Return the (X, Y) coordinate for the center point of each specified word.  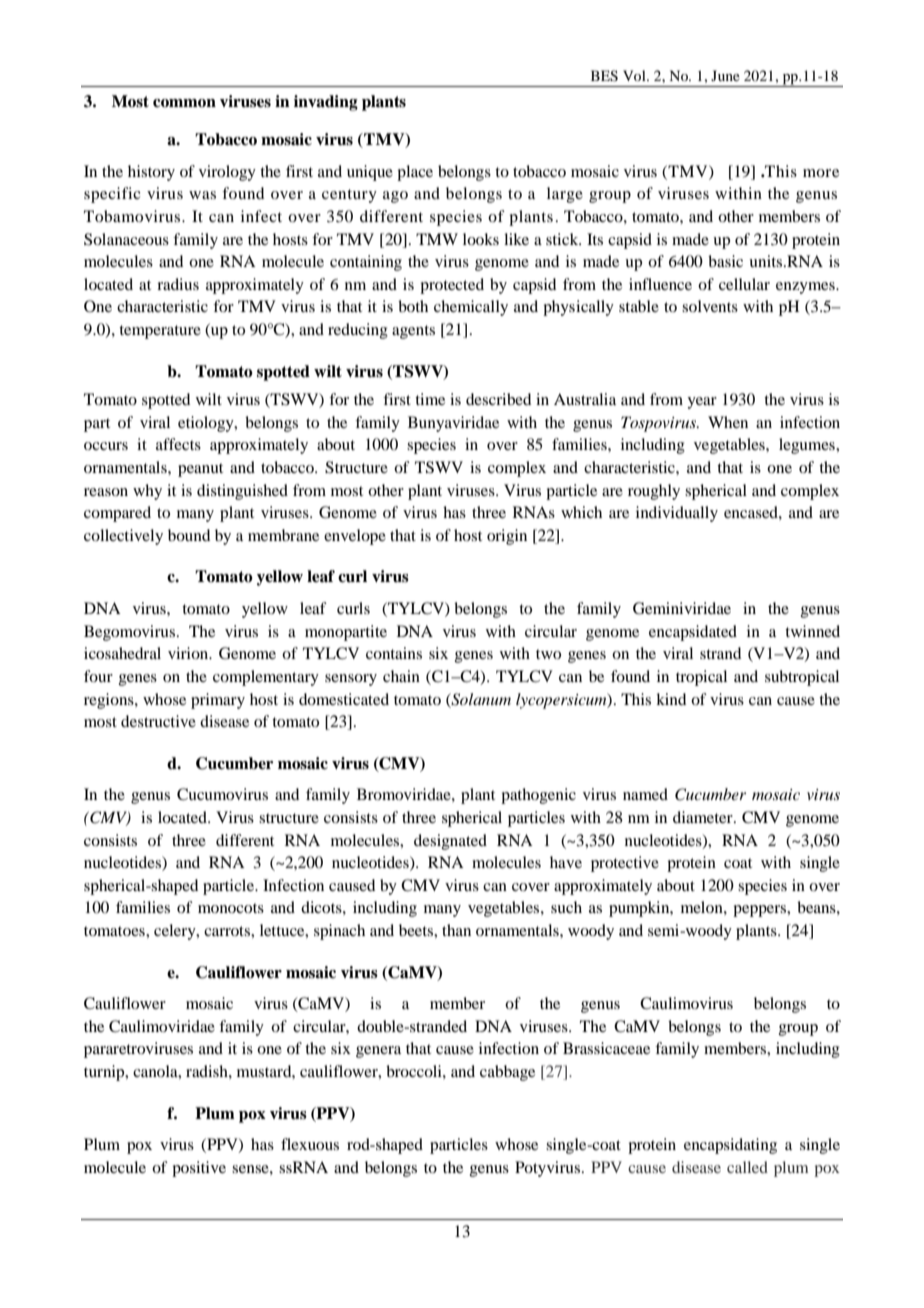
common (184, 103)
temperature (160, 332)
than (456, 930)
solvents (710, 306)
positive (199, 1169)
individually (677, 514)
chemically (471, 308)
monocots (231, 908)
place (415, 173)
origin (507, 537)
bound (189, 535)
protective (625, 864)
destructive (158, 721)
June (725, 75)
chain (401, 676)
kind (671, 699)
